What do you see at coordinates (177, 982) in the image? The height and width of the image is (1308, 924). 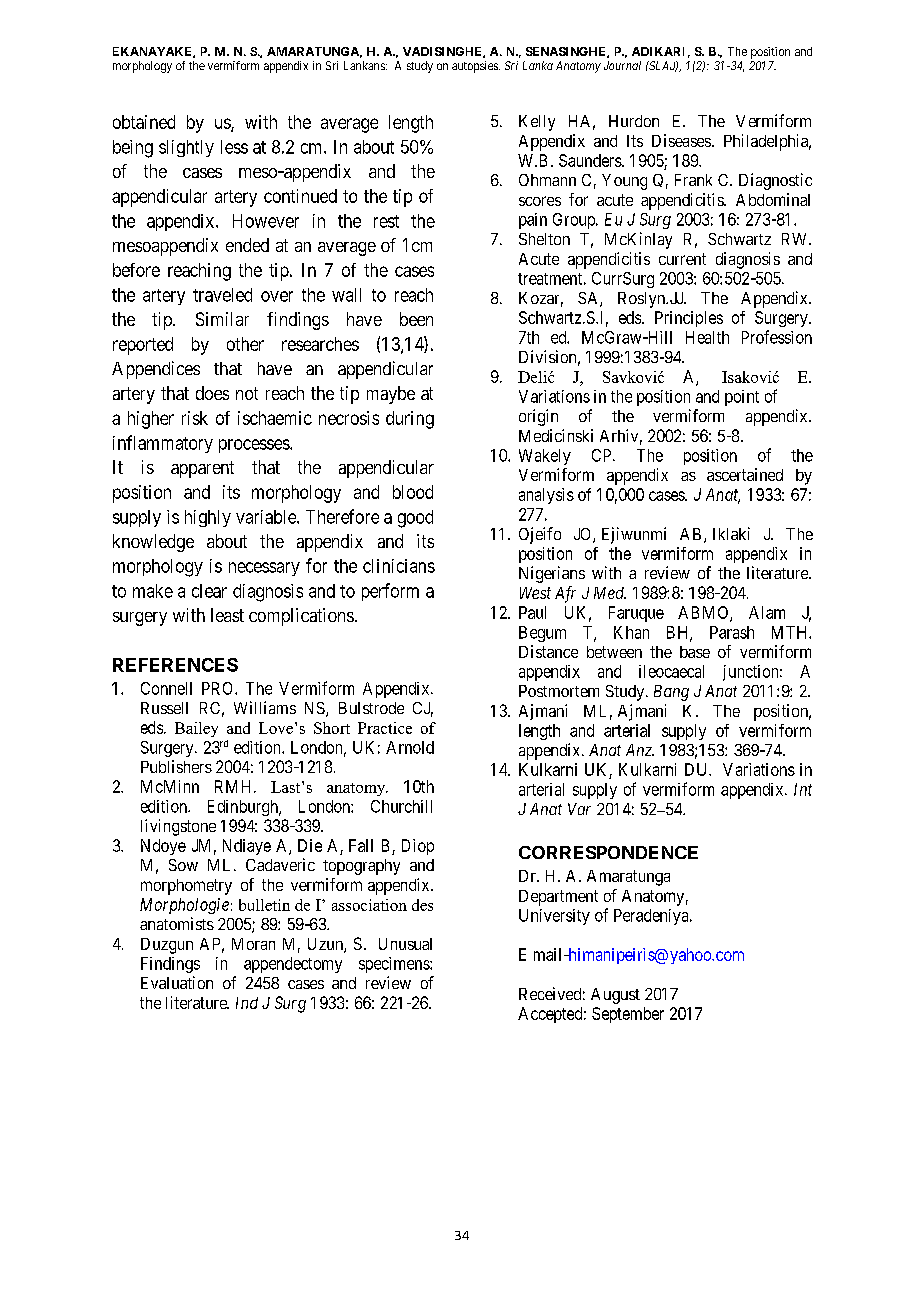 I see `Evaluation` at bounding box center [177, 982].
